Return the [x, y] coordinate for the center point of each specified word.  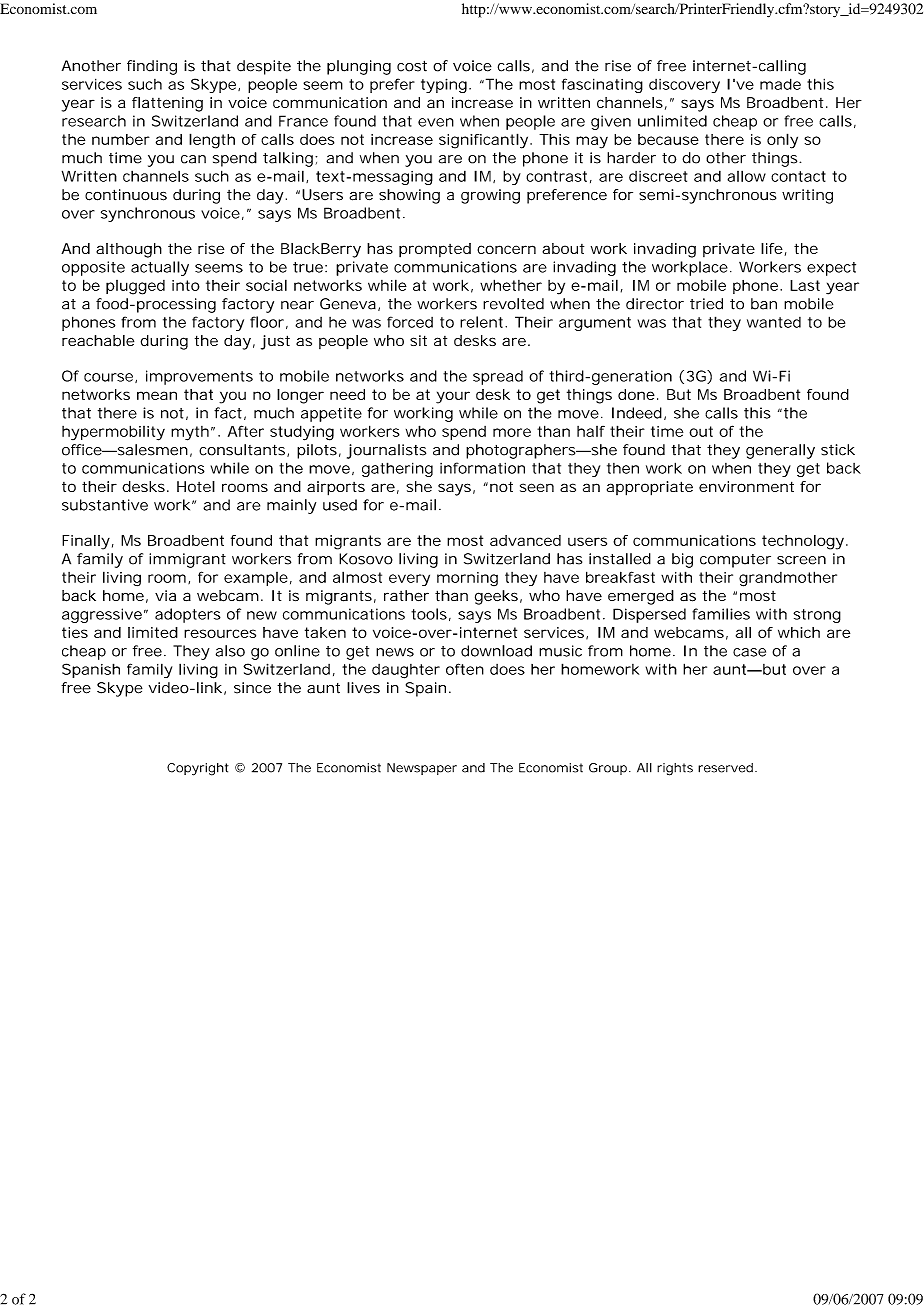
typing [446, 85]
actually [160, 268]
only [782, 141]
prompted [435, 250]
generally [780, 451]
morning [467, 579]
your [453, 397]
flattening [167, 104]
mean [157, 395]
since [252, 688]
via [165, 595]
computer [735, 561]
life [773, 249]
